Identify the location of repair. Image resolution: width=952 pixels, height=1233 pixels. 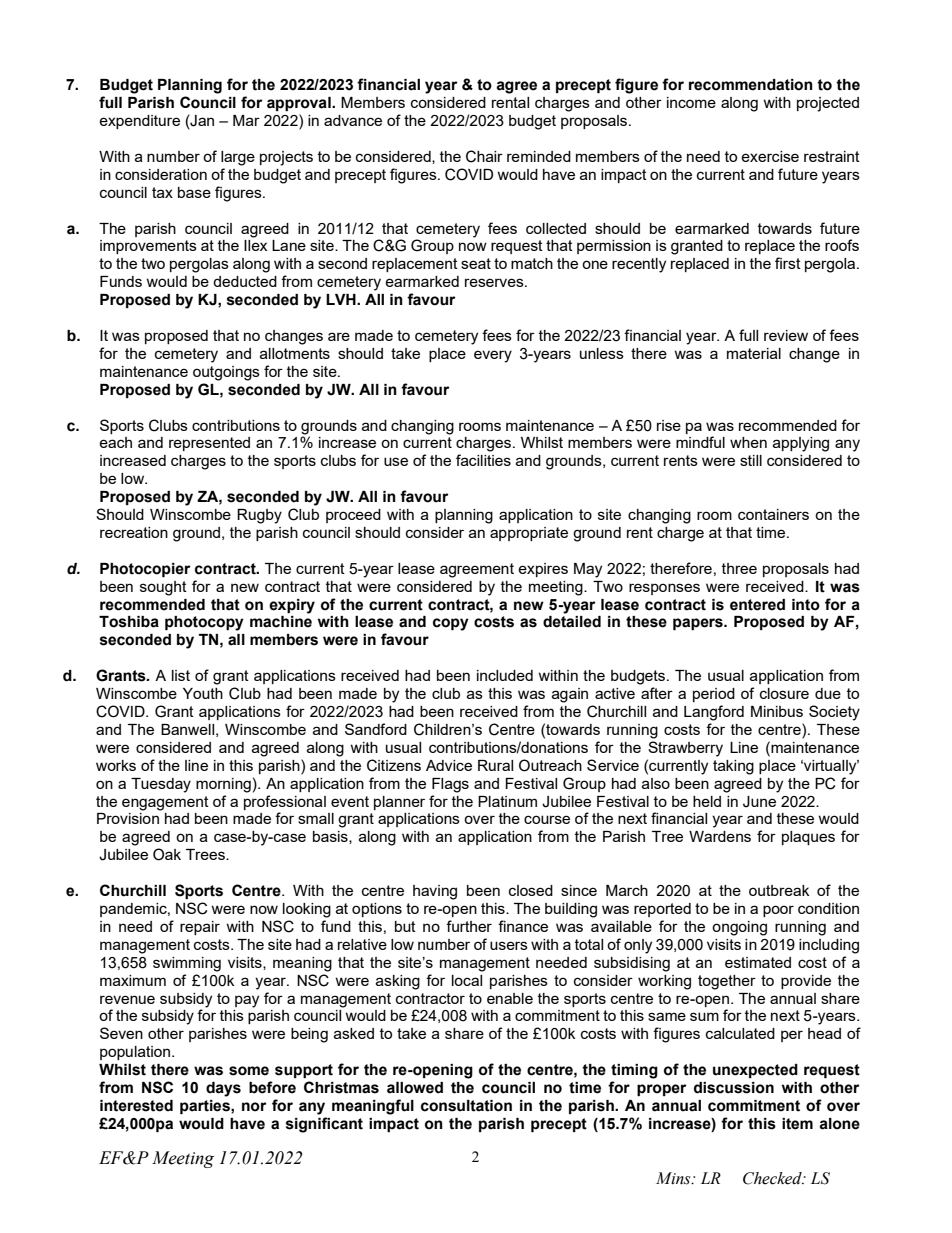
(200, 928).
